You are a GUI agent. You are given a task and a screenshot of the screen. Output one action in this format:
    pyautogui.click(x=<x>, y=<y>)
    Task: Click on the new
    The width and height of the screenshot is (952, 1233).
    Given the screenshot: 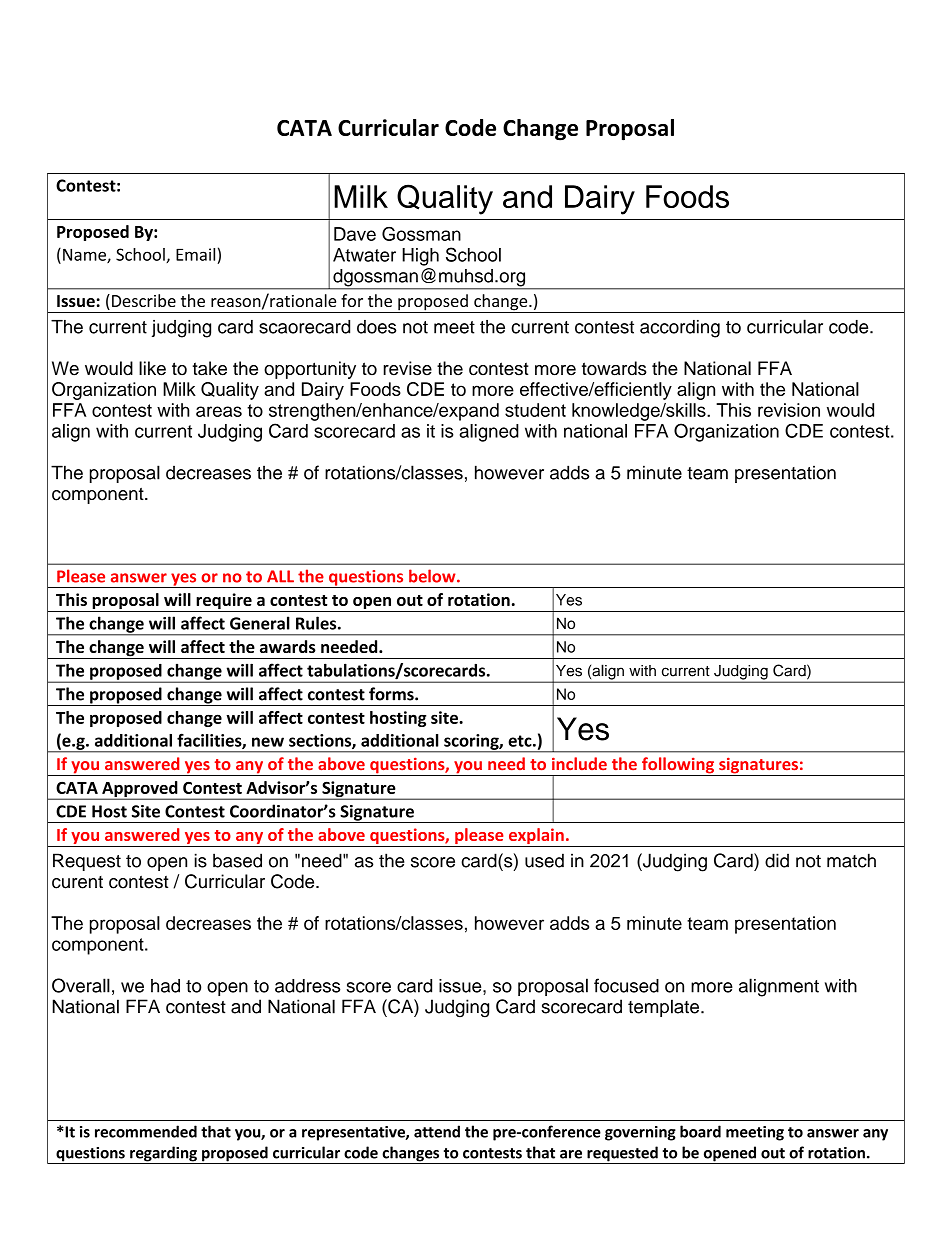 What is the action you would take?
    pyautogui.click(x=268, y=742)
